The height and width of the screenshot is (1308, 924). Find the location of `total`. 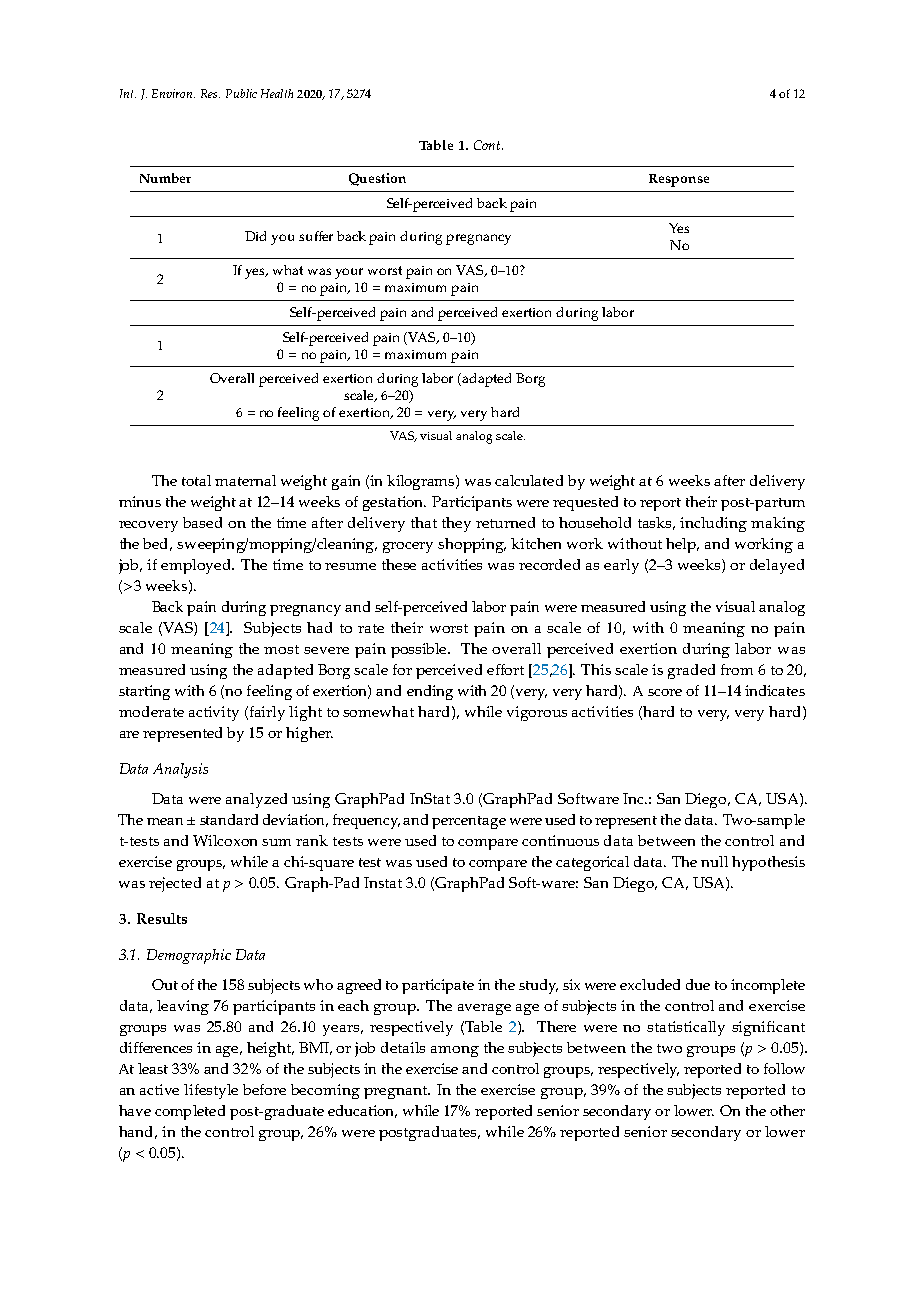

total is located at coordinates (196, 480).
